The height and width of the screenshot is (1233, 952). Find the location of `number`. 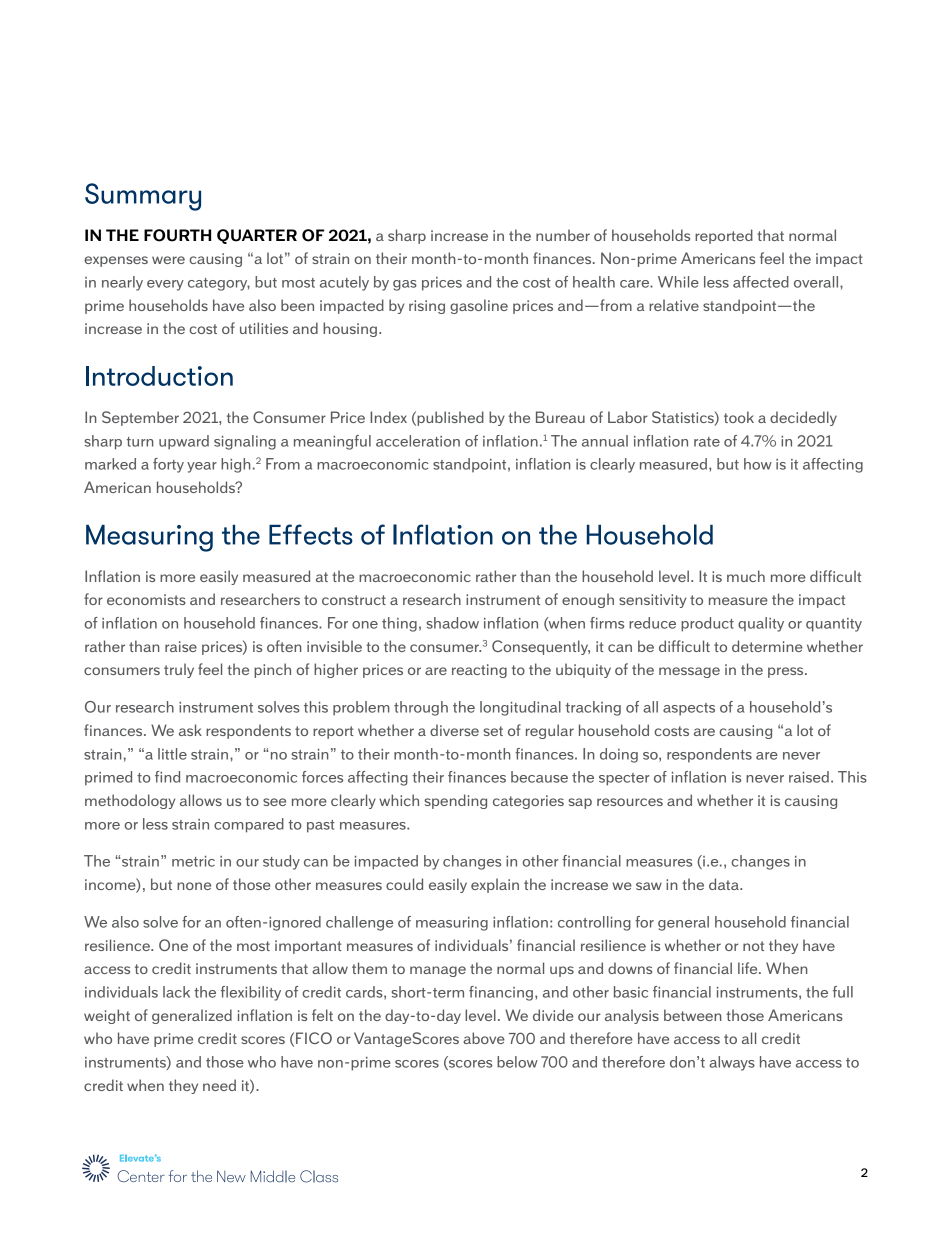

number is located at coordinates (563, 235).
